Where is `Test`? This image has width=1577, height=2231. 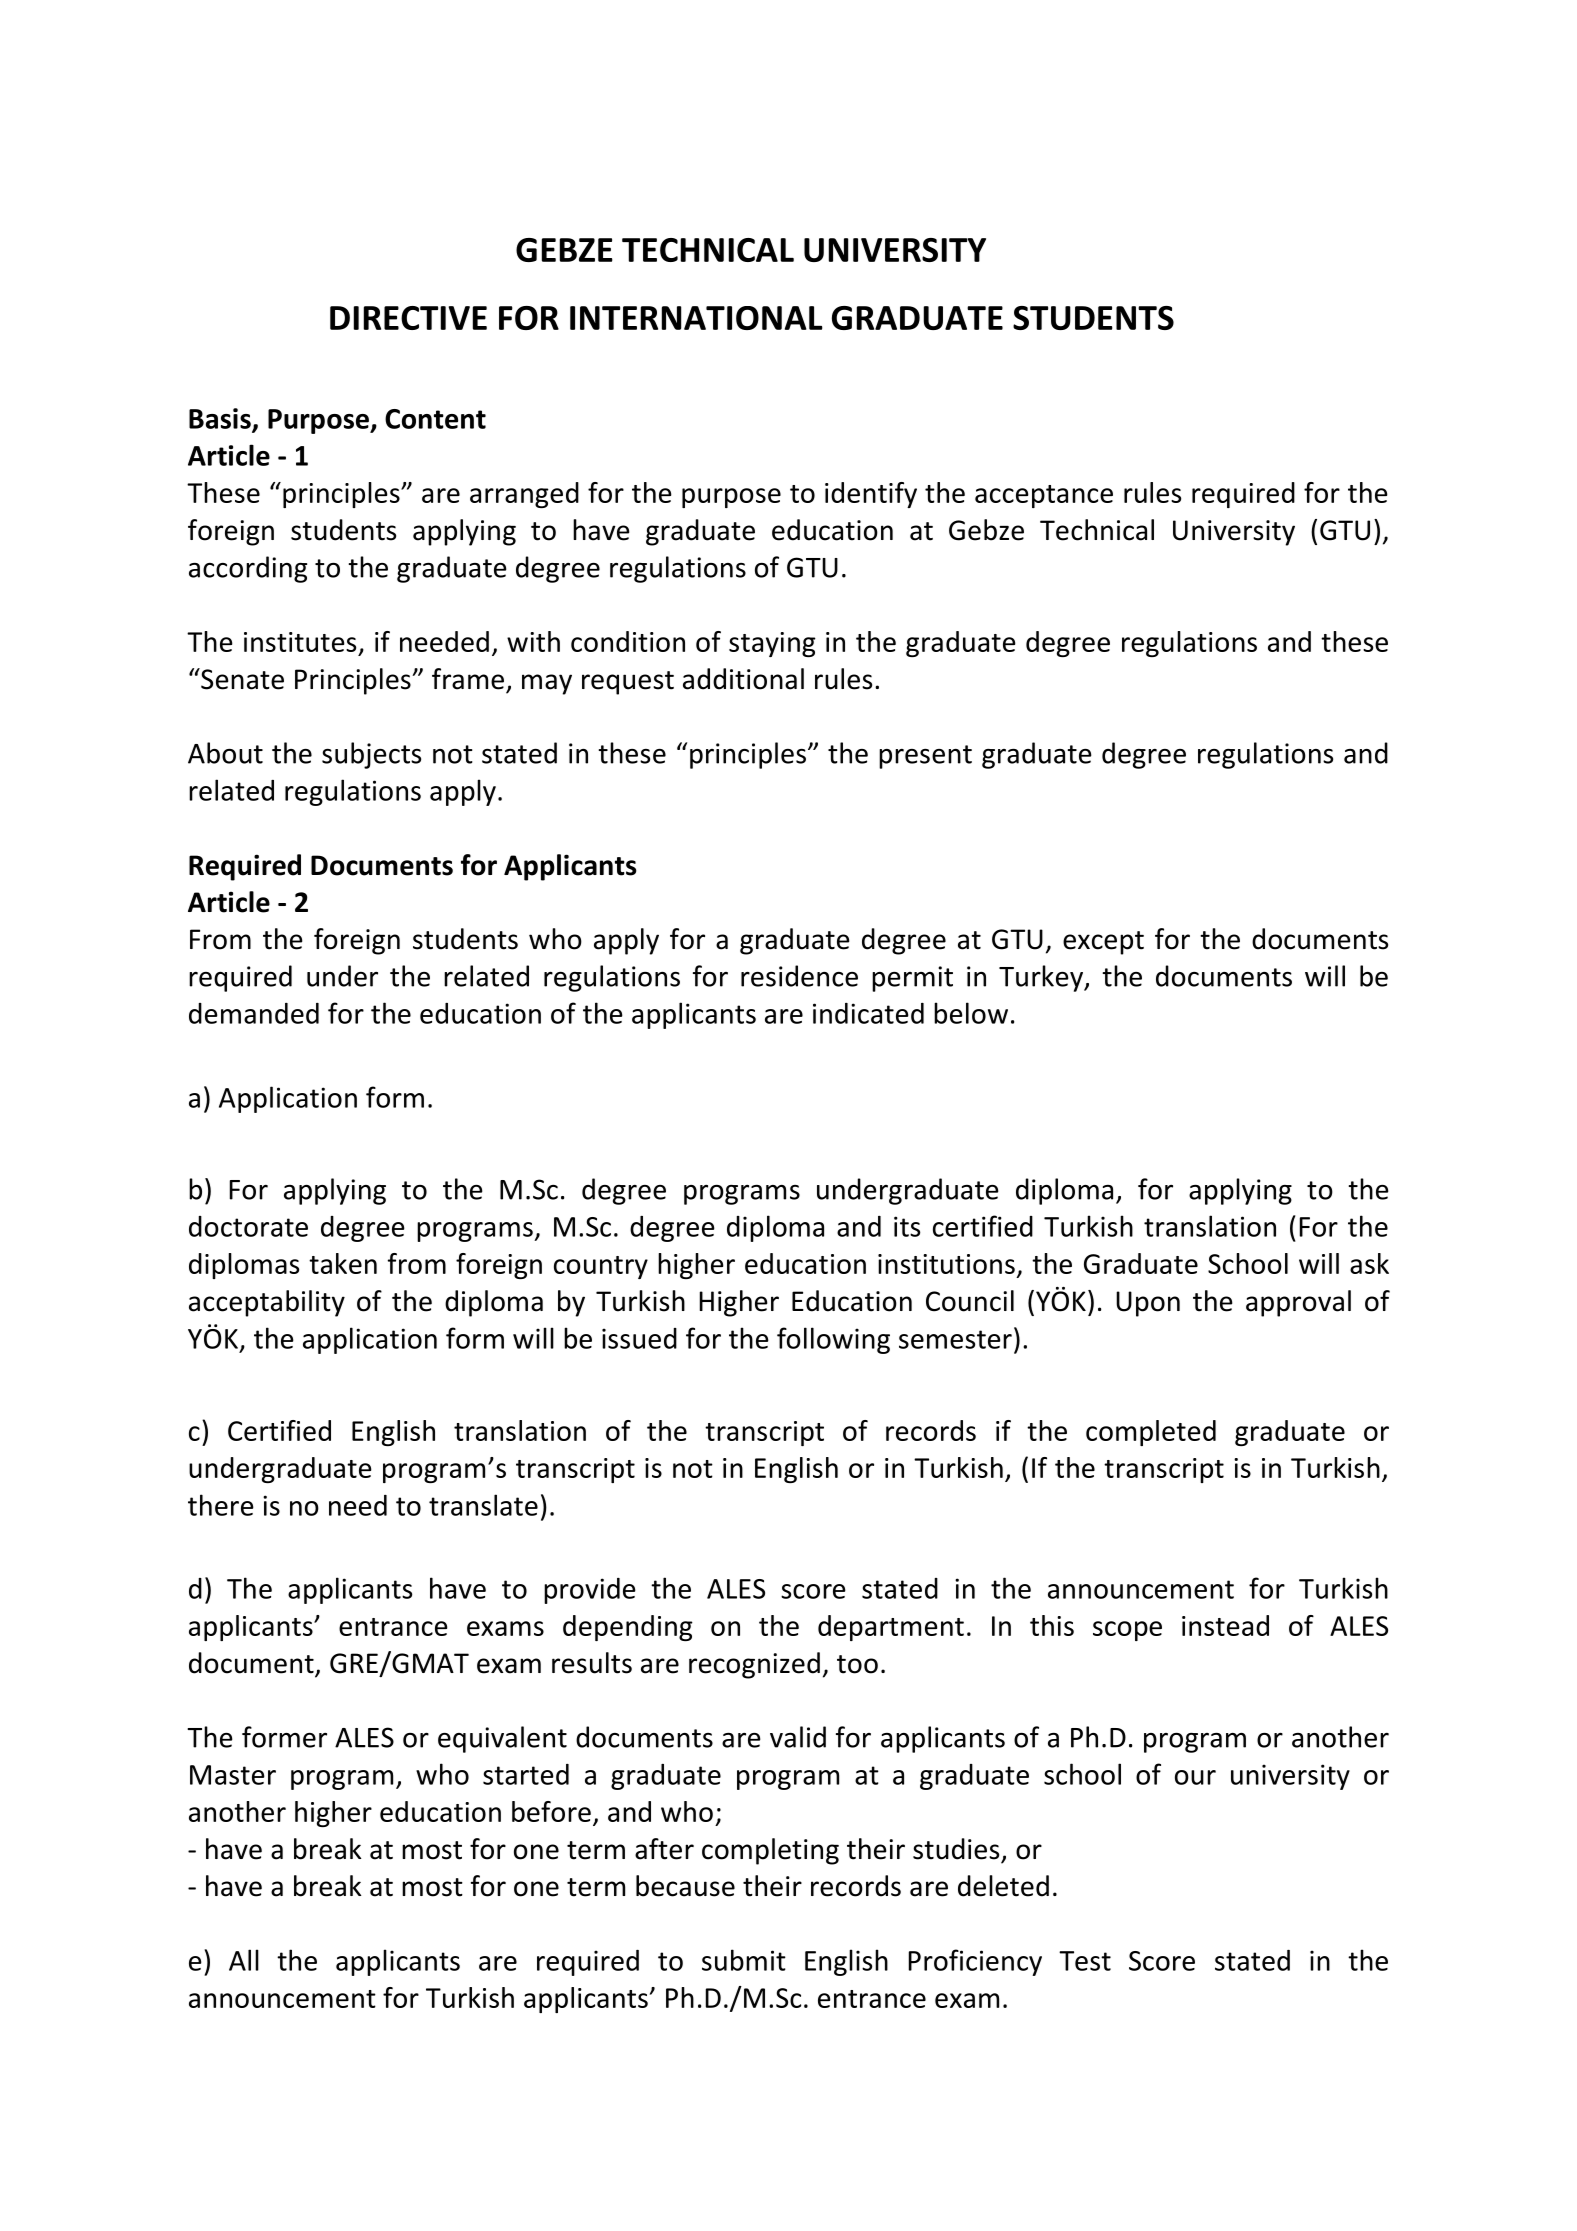
Test is located at coordinates (1085, 1961).
